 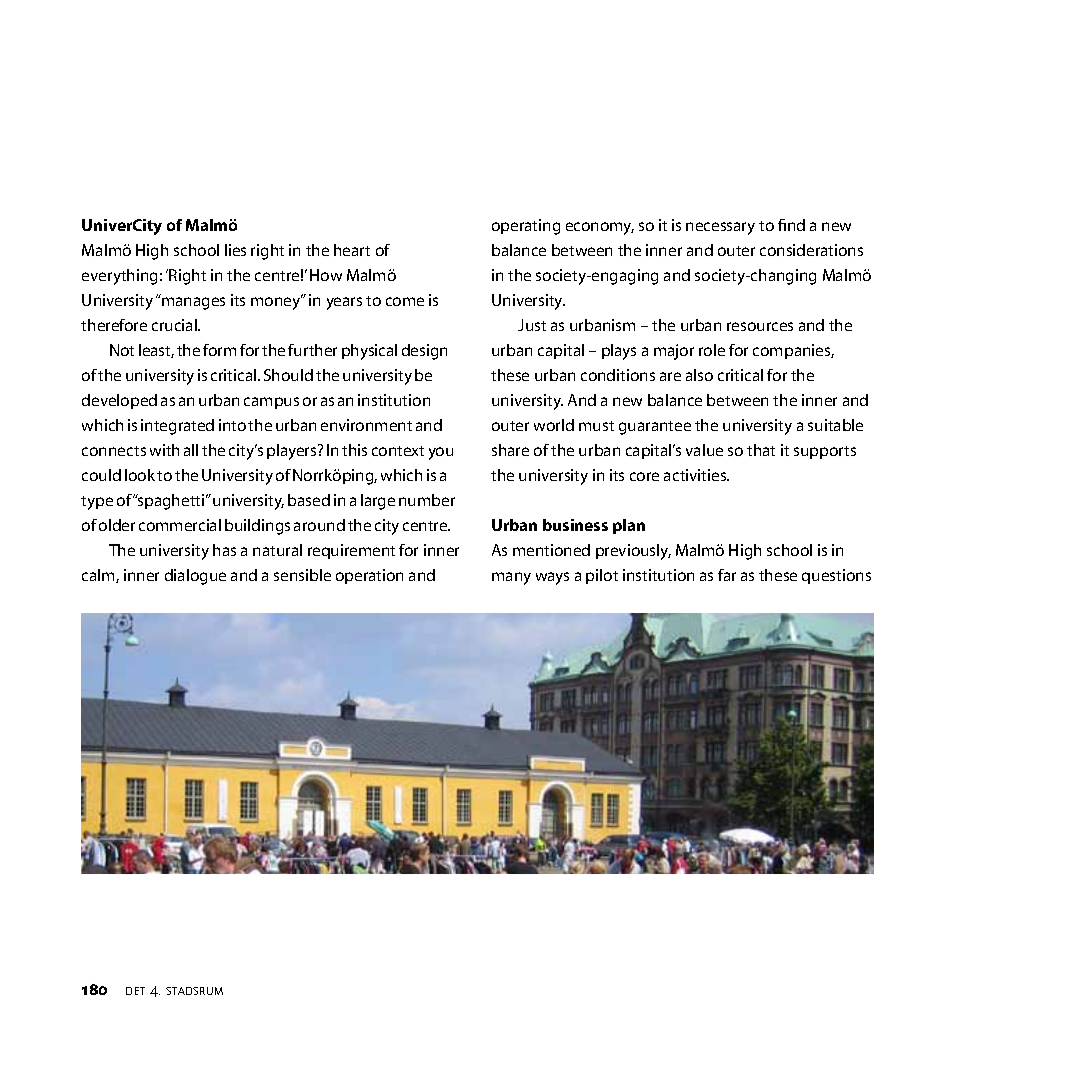 What do you see at coordinates (135, 991) in the image?
I see `det` at bounding box center [135, 991].
